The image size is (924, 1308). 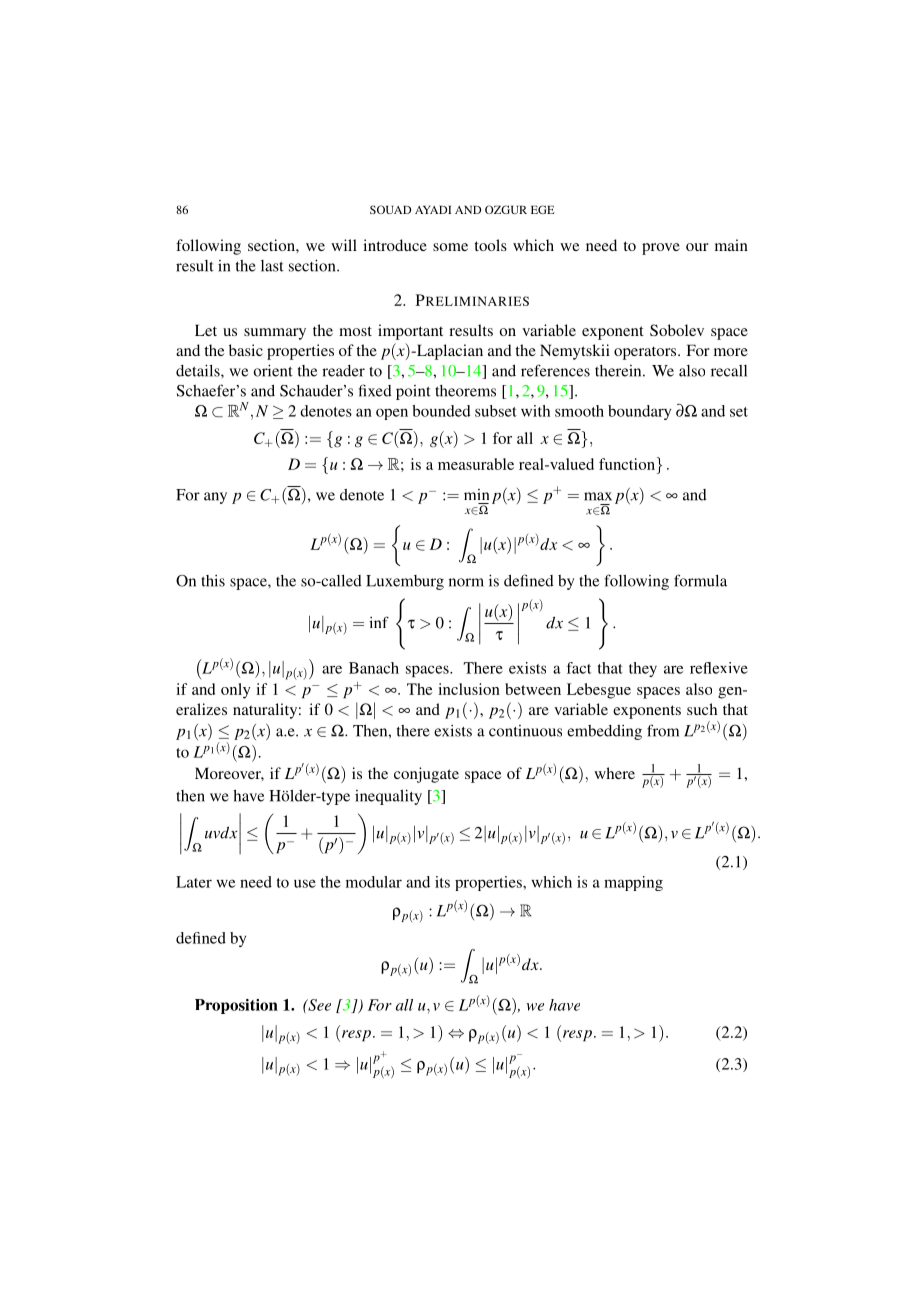 What do you see at coordinates (633, 883) in the screenshot?
I see `mapping` at bounding box center [633, 883].
